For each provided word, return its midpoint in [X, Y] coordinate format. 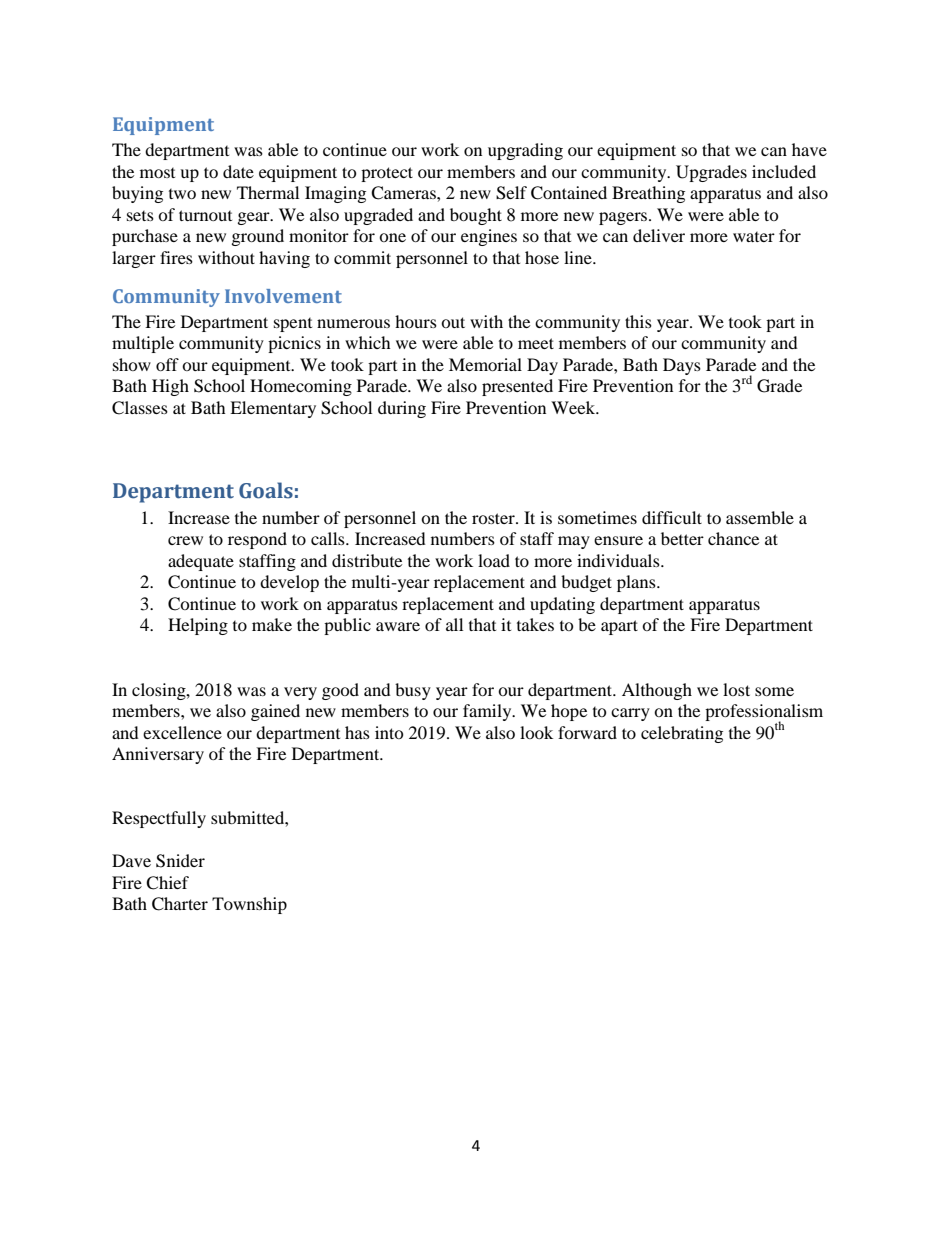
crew [185, 540]
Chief [167, 883]
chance [733, 538]
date [238, 171]
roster [494, 518]
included [784, 171]
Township [249, 905]
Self [511, 193]
